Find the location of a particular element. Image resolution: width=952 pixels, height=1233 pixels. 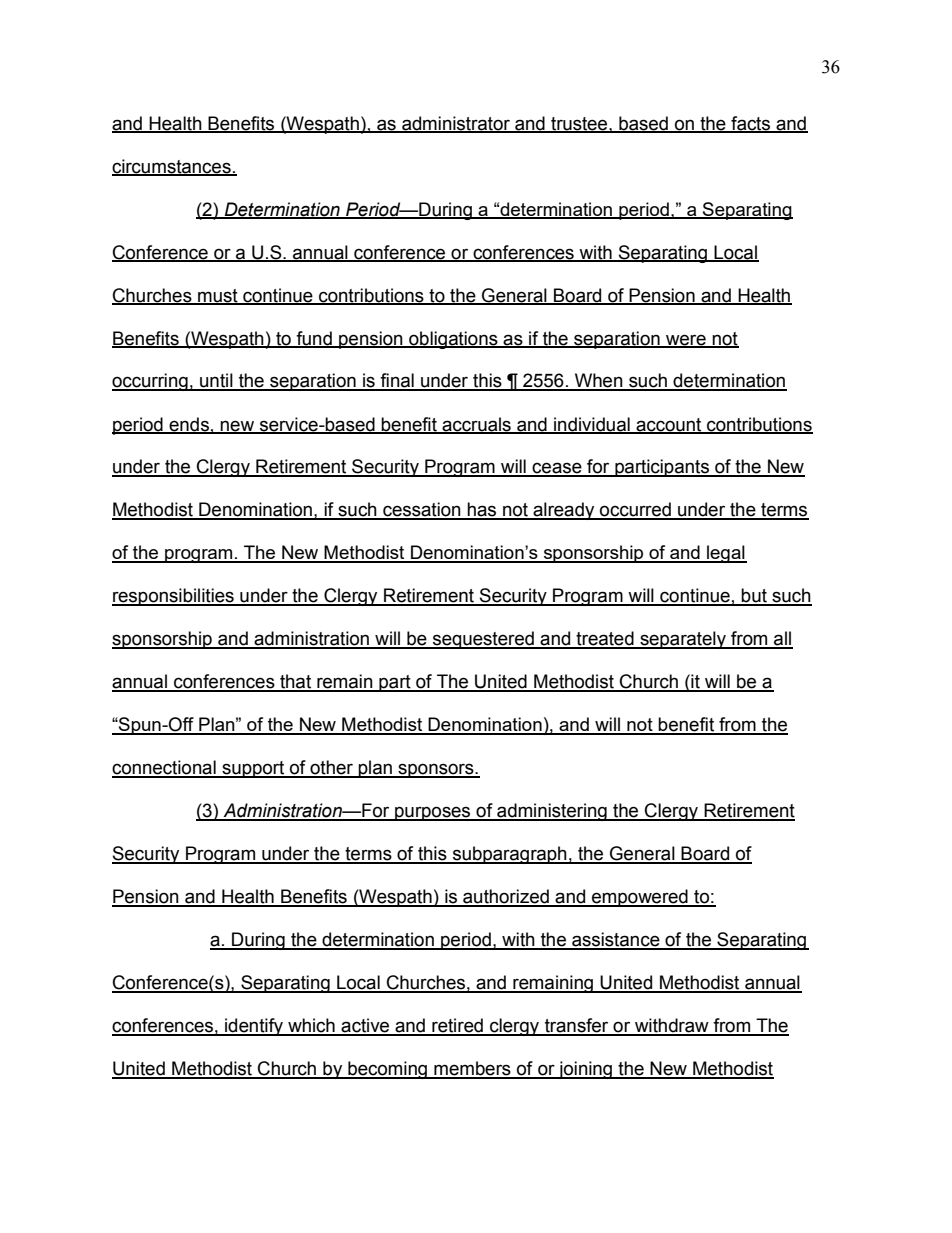

identify is located at coordinates (254, 1027).
